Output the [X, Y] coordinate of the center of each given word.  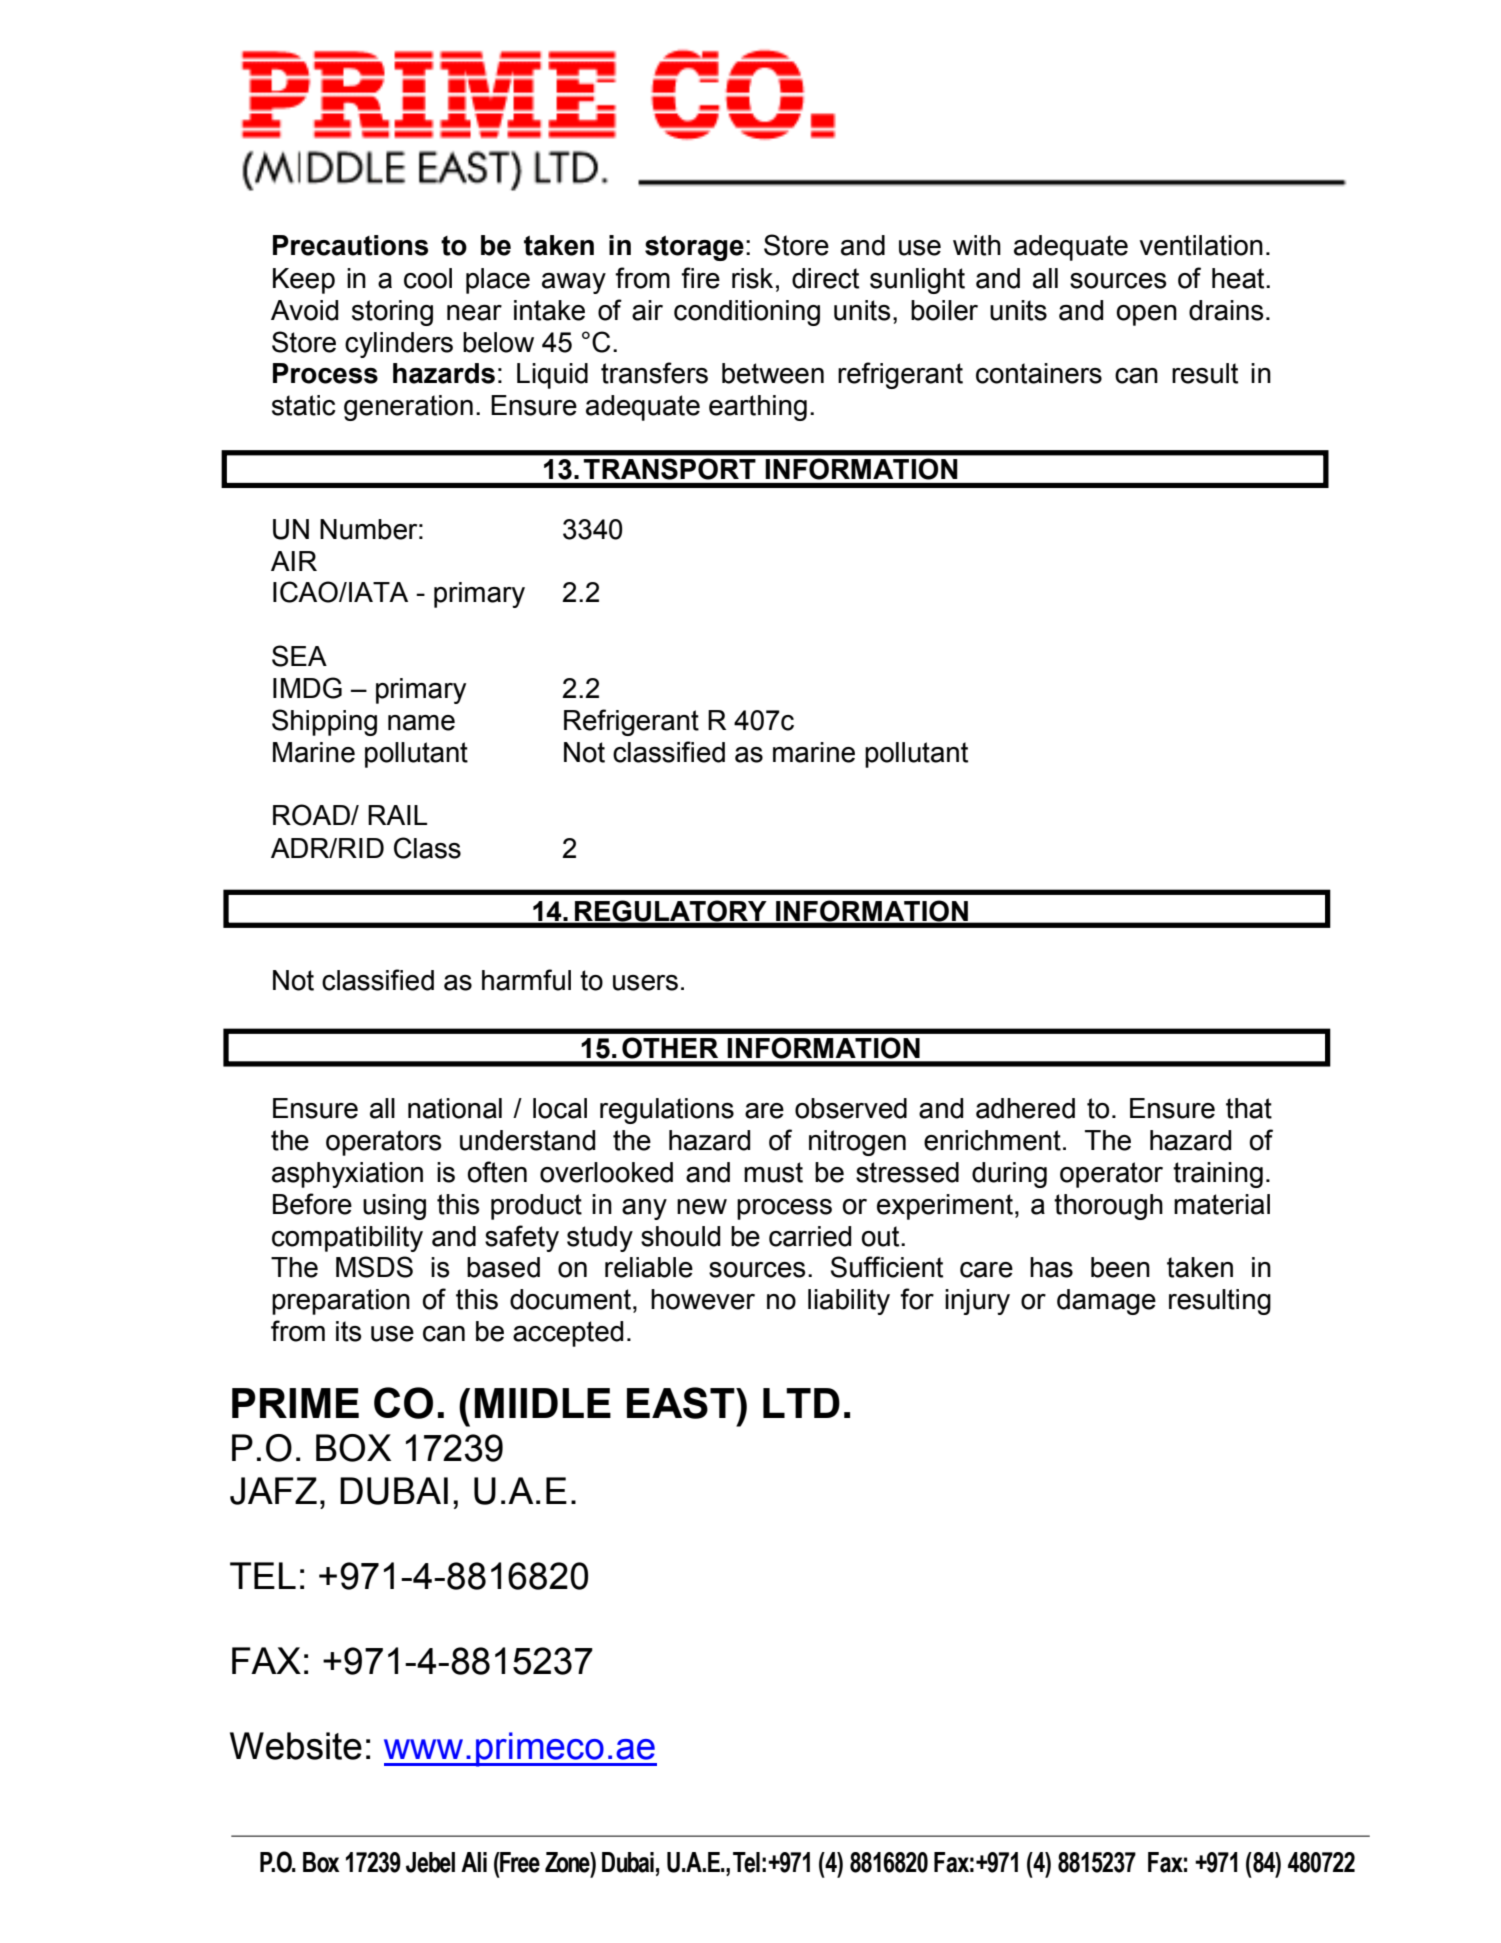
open [1146, 315]
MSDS [374, 1267]
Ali [474, 1862]
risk [752, 278]
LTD [801, 1403]
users [645, 983]
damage [1106, 1302]
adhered [1025, 1108]
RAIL [397, 815]
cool [428, 278]
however [703, 1299]
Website [296, 1746]
